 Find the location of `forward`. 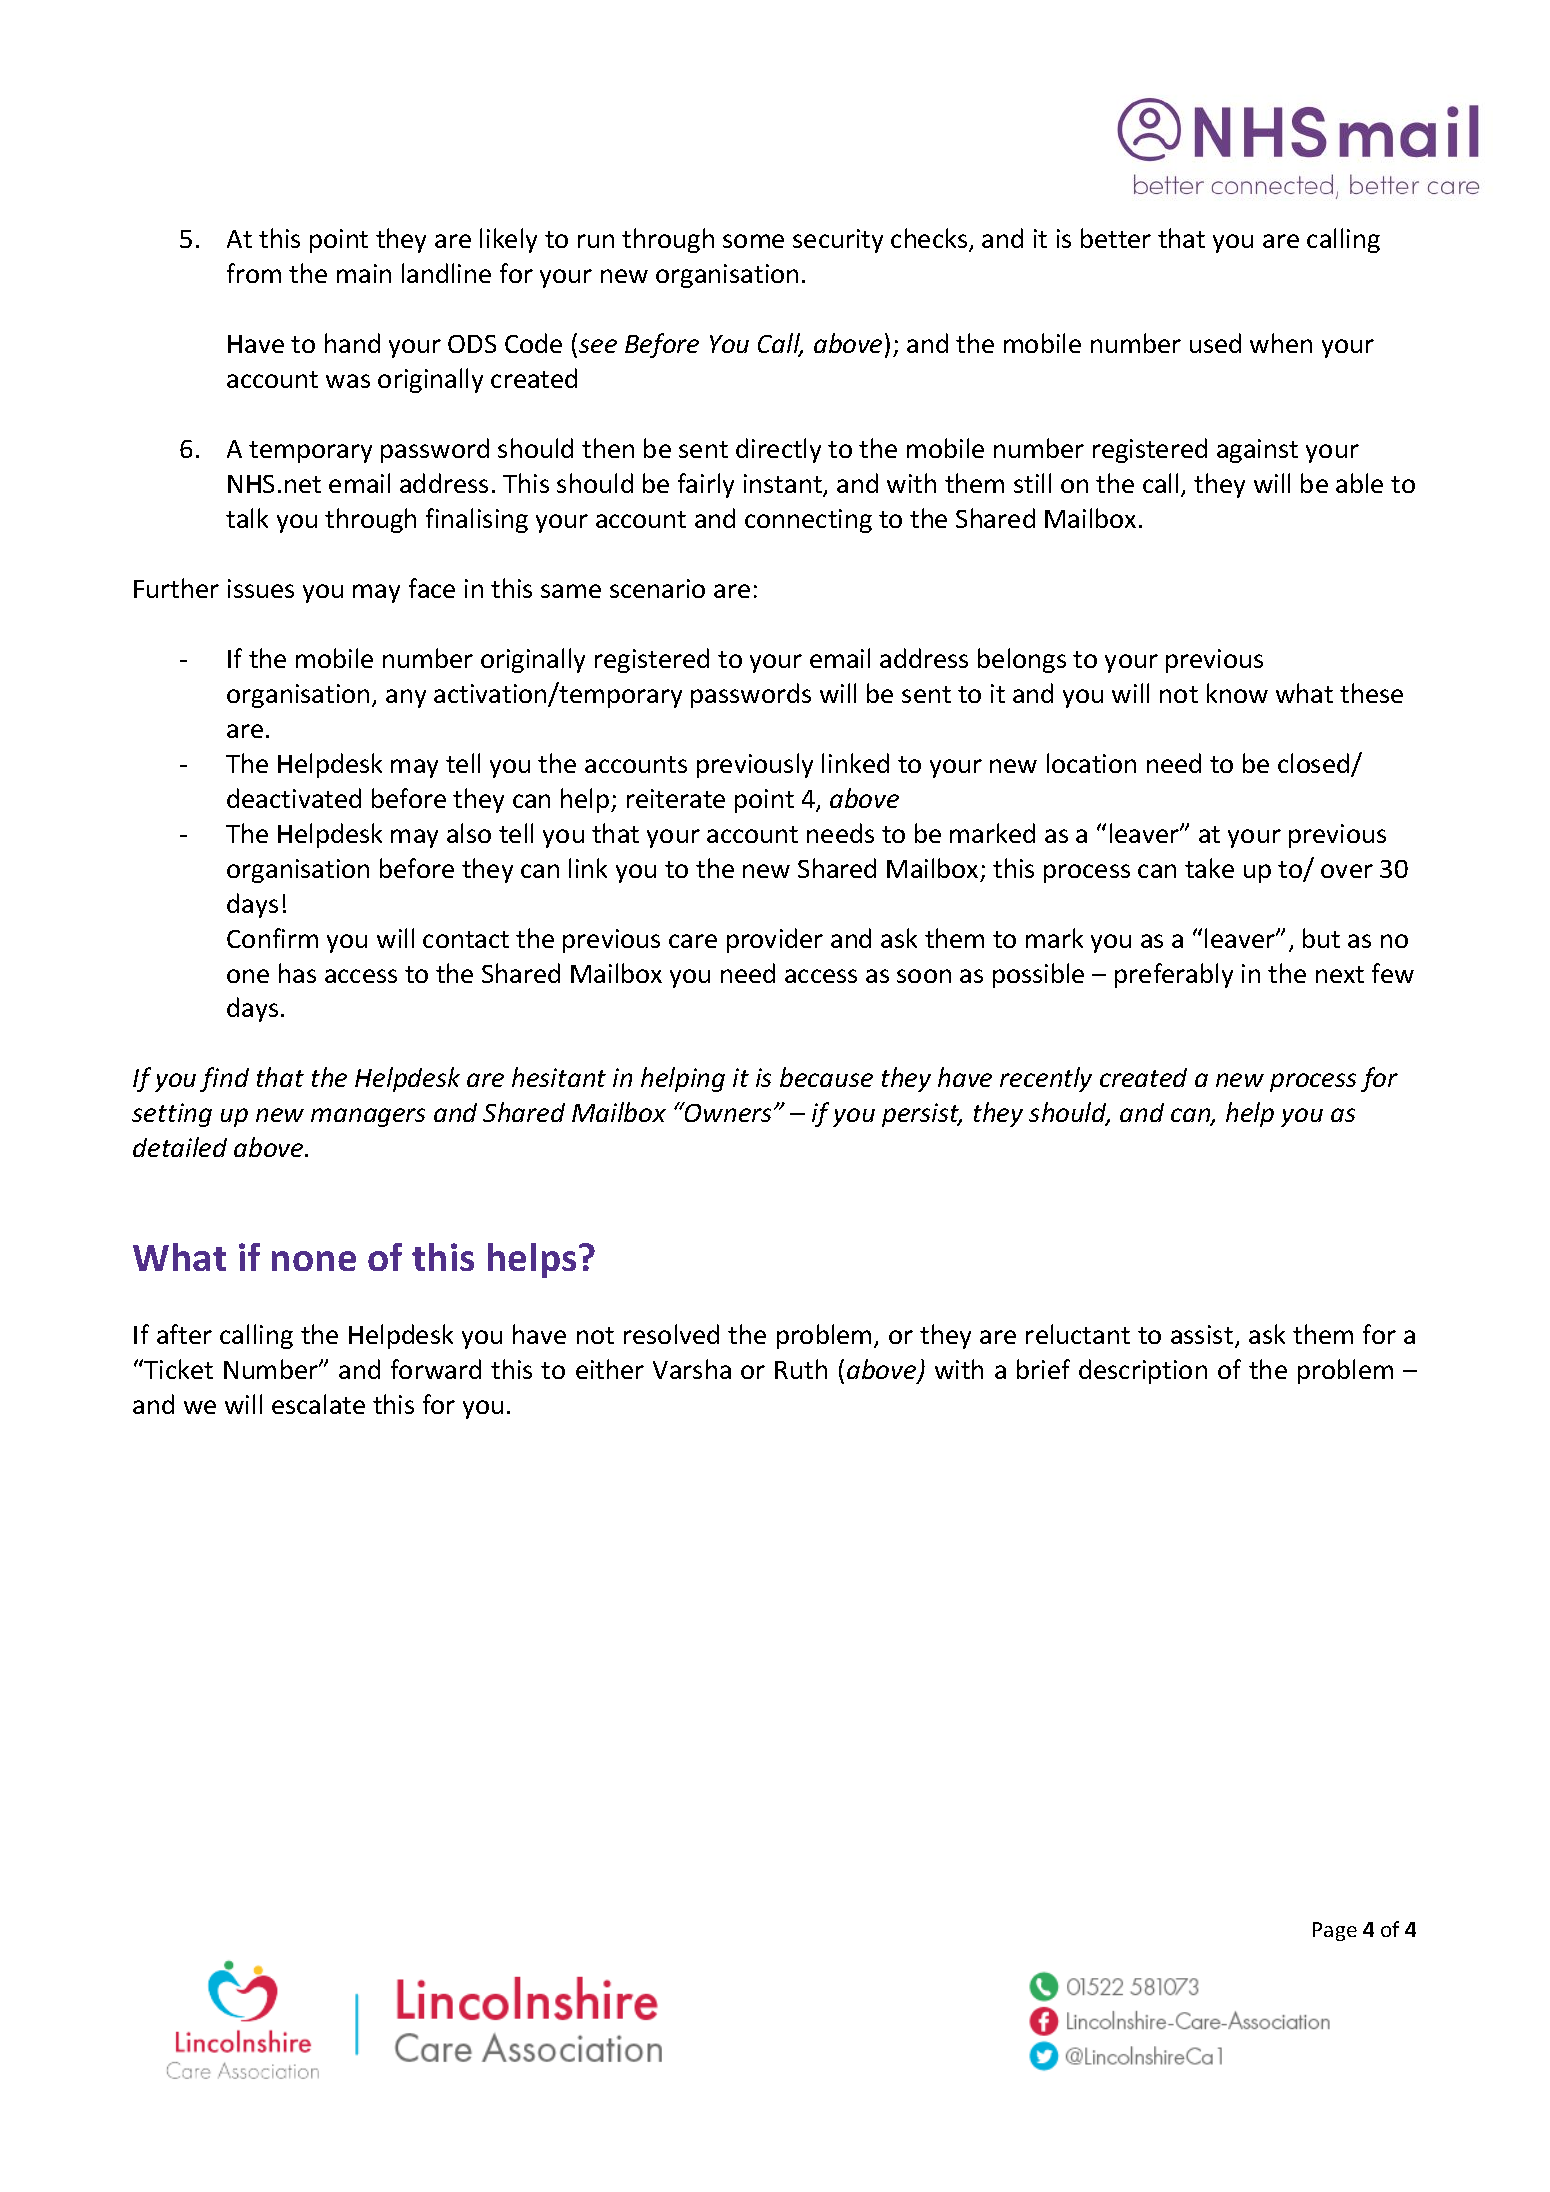

forward is located at coordinates (436, 1369).
